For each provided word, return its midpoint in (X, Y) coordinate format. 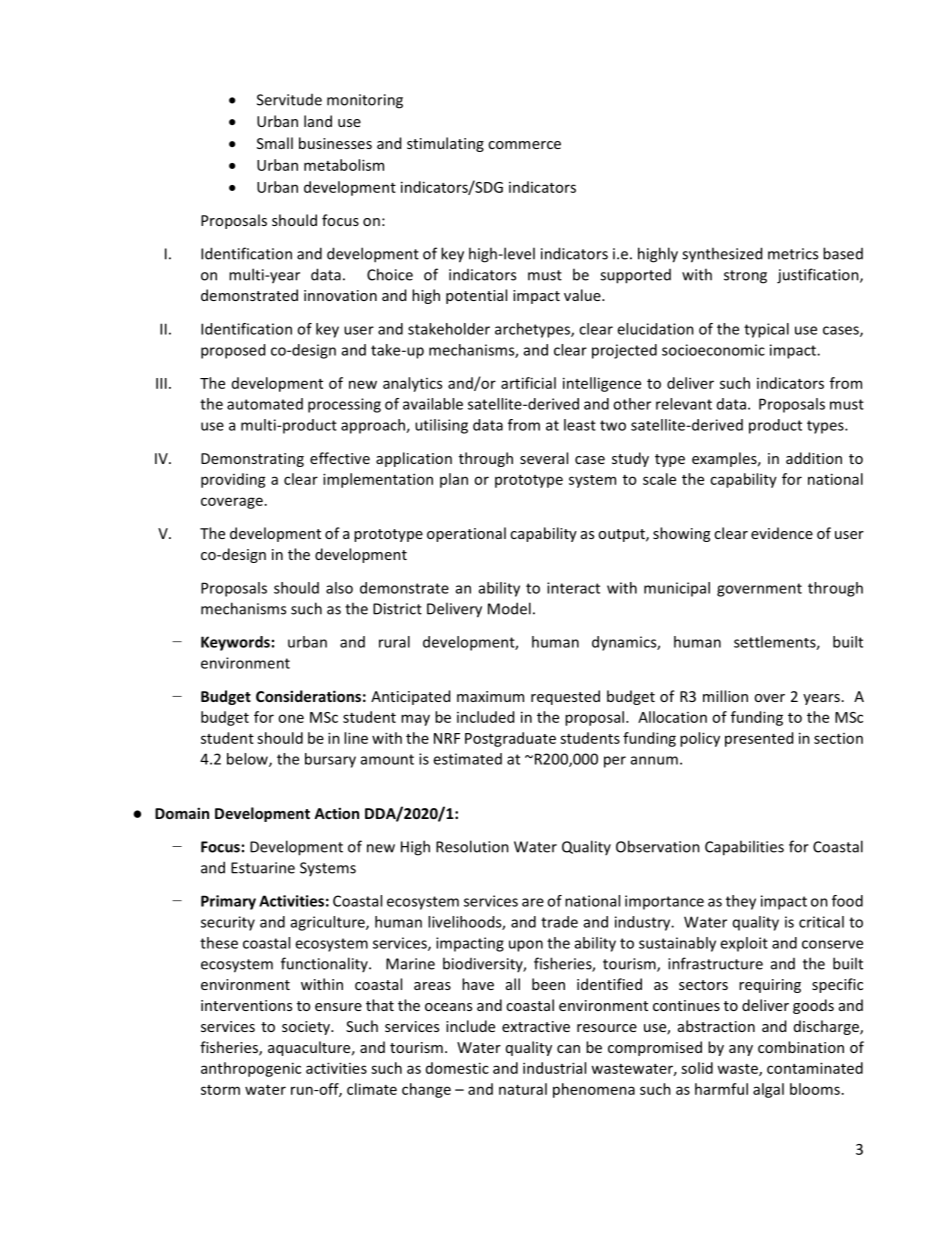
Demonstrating (252, 460)
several (544, 458)
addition (814, 458)
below (248, 760)
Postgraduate (510, 739)
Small (275, 143)
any (741, 1050)
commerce (524, 145)
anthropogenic (251, 1069)
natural (523, 1089)
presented (759, 739)
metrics (793, 254)
